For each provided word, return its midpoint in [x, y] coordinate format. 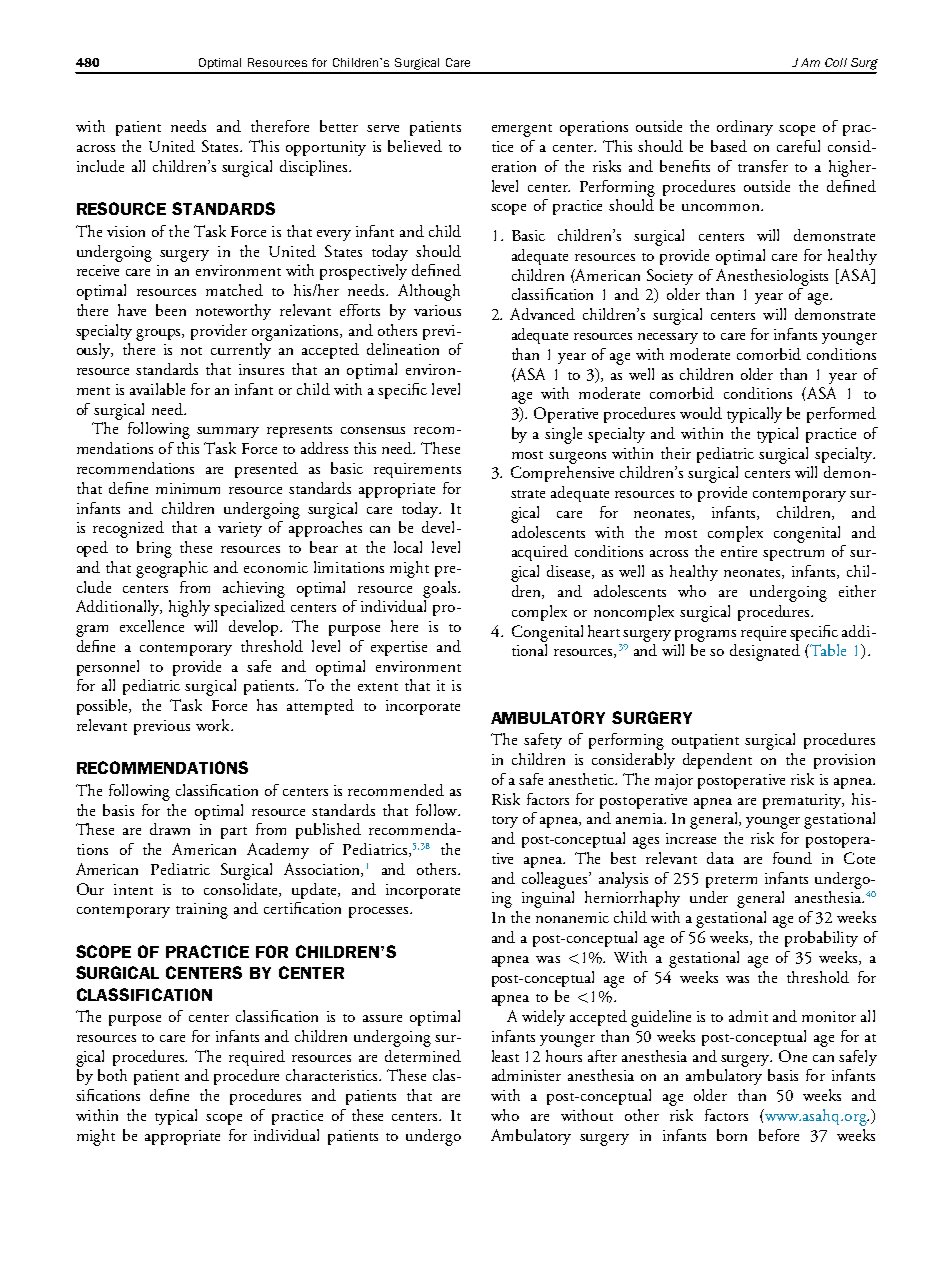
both [112, 1075]
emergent [522, 130]
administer [526, 1075]
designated [765, 652]
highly [189, 608]
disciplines [315, 168]
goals [441, 589]
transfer [763, 166]
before [779, 1135]
